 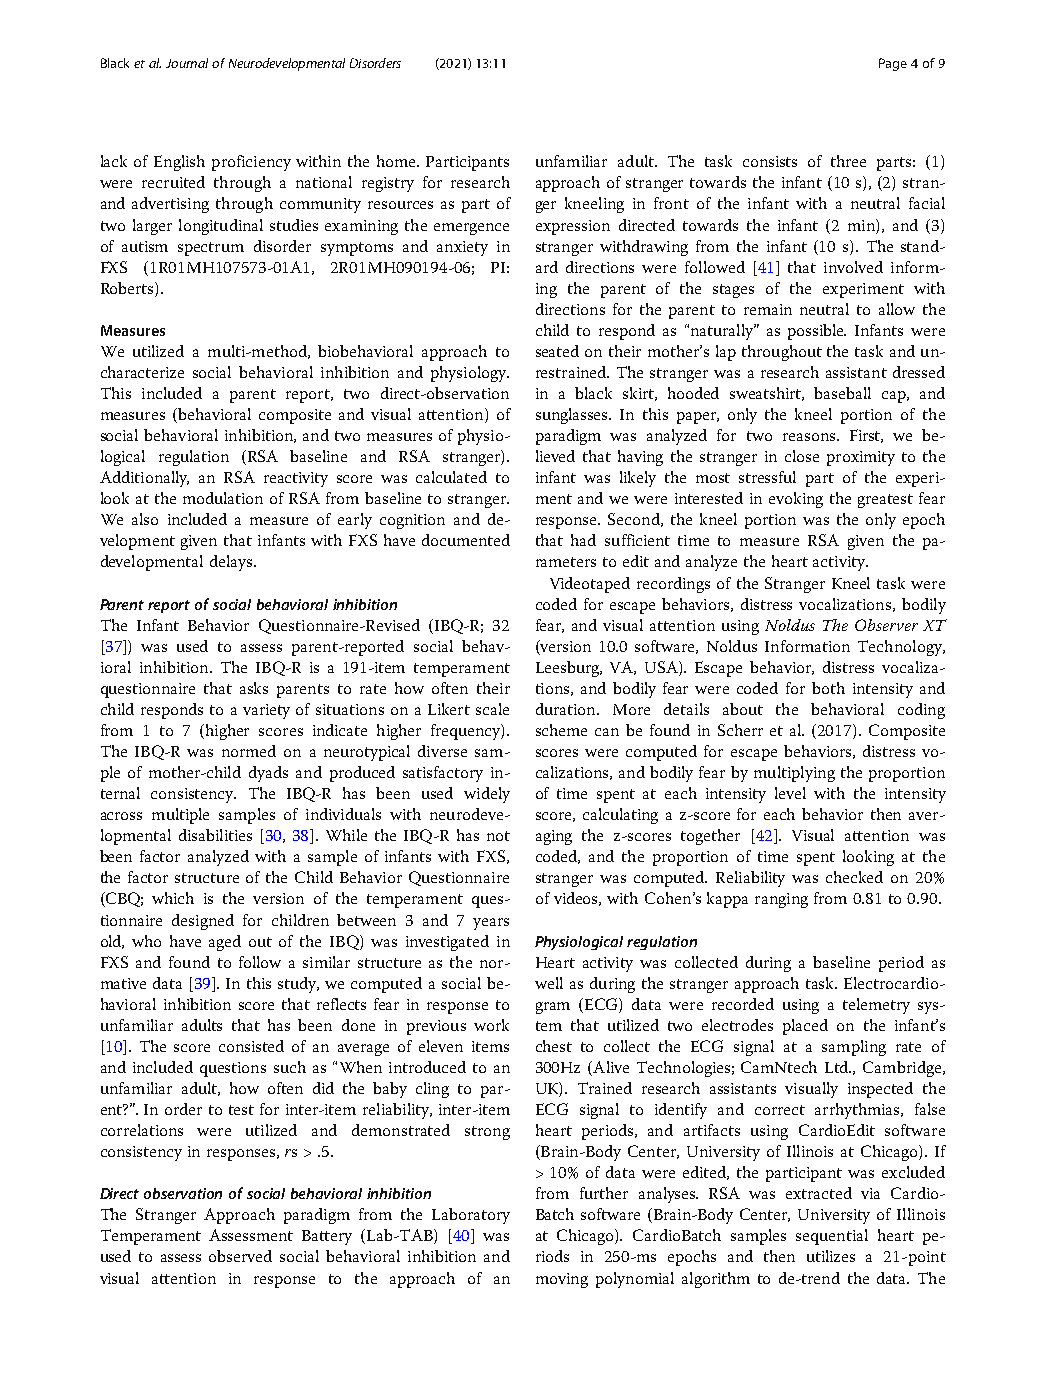 What do you see at coordinates (187, 63) in the screenshot?
I see `Journal` at bounding box center [187, 63].
